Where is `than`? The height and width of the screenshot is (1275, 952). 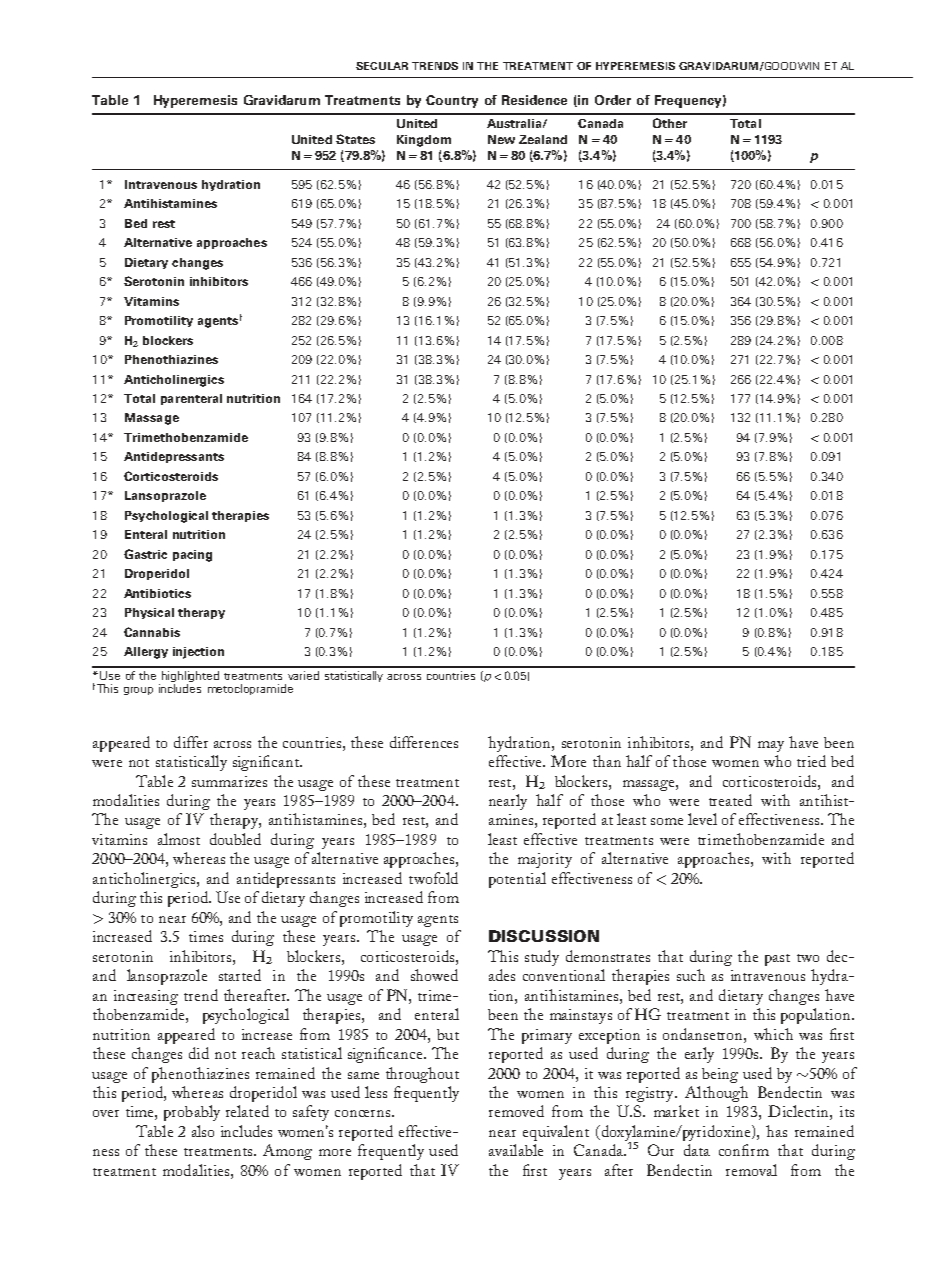
than is located at coordinates (607, 761).
